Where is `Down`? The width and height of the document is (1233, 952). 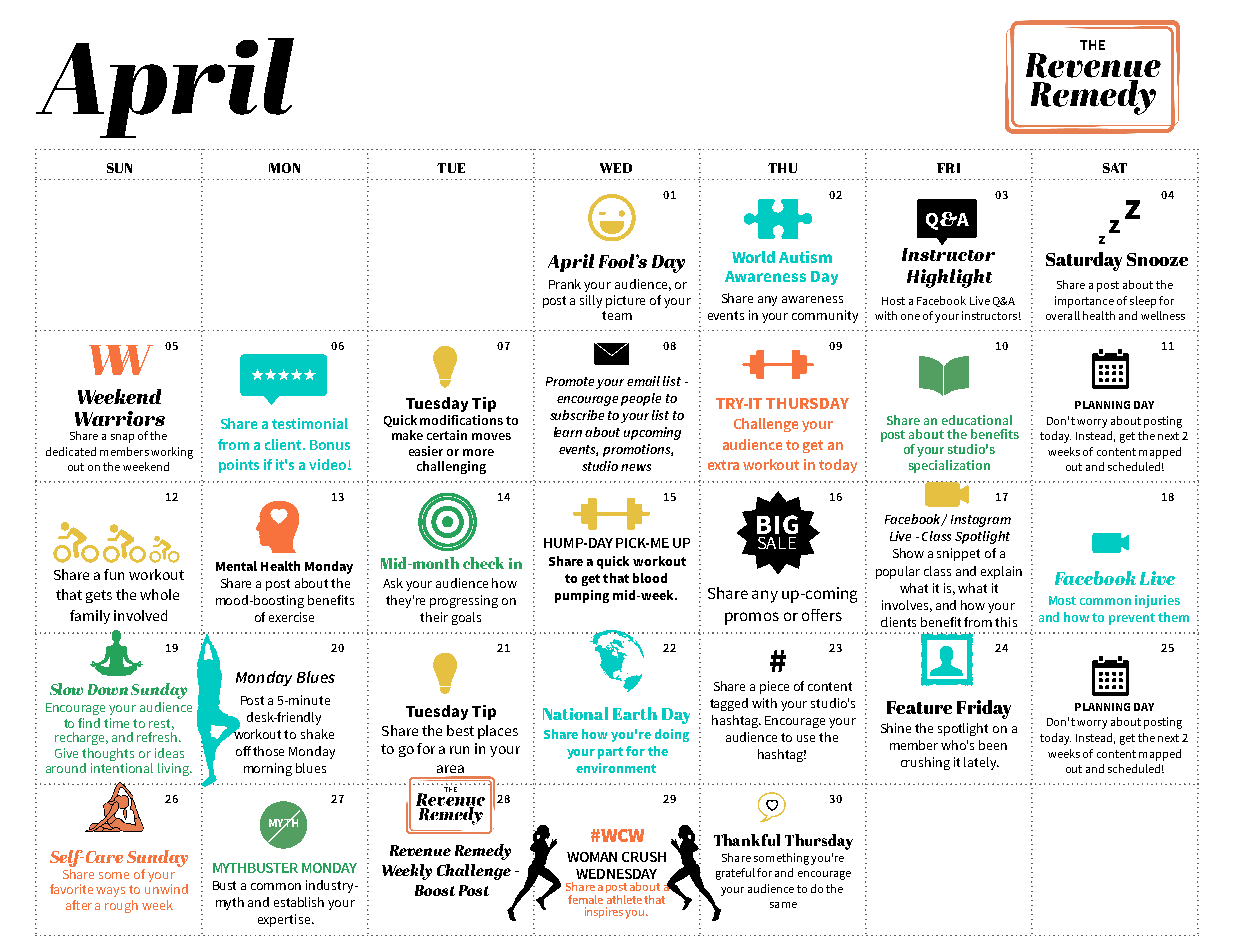 Down is located at coordinates (108, 689).
